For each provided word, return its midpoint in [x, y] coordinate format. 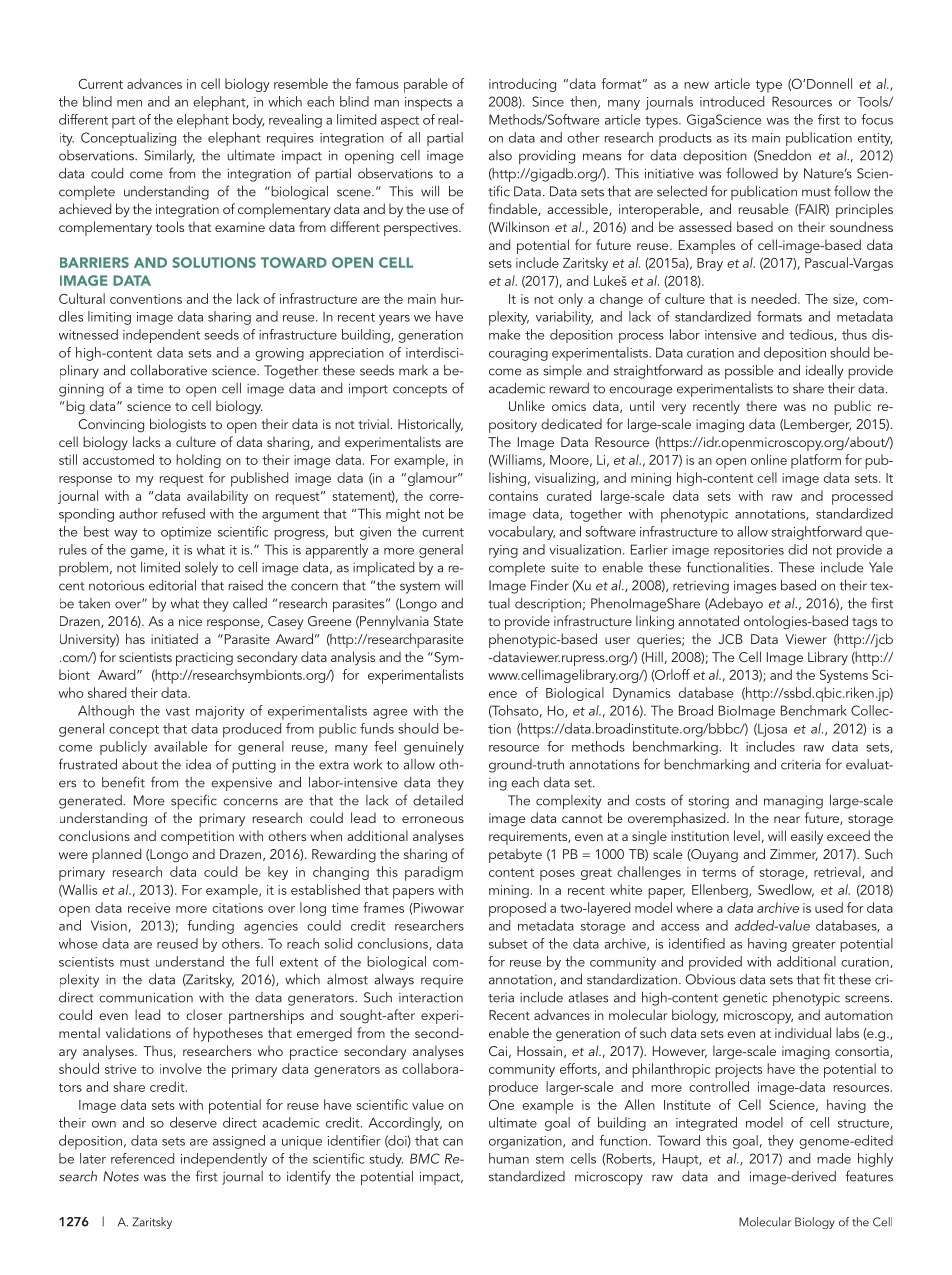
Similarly [169, 157]
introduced [732, 101]
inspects [428, 104]
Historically [430, 425]
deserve [193, 1122]
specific [194, 801]
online [769, 459]
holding [198, 461]
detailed [438, 800]
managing [793, 802]
